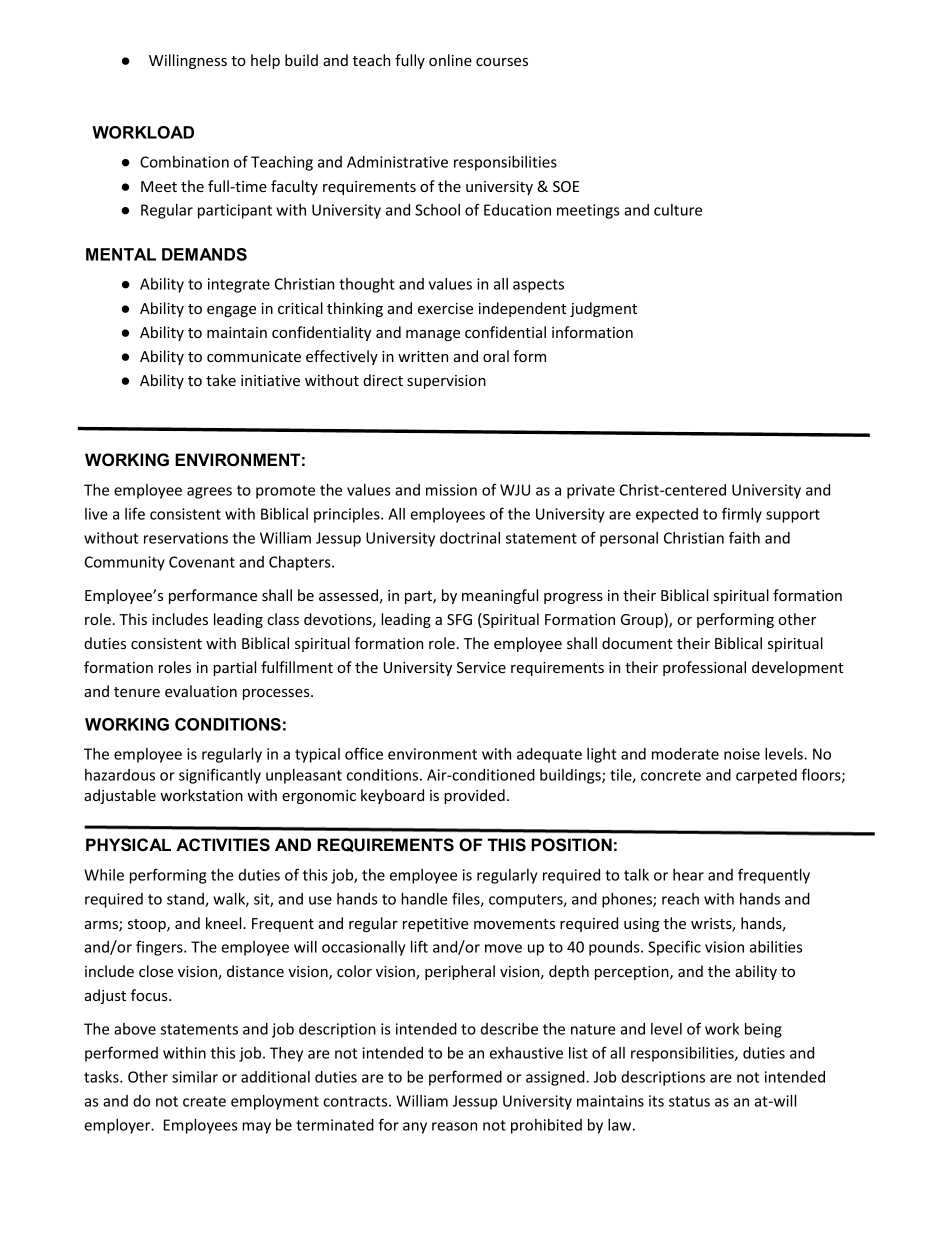  I want to click on ACTIVITIES, so click(223, 845).
